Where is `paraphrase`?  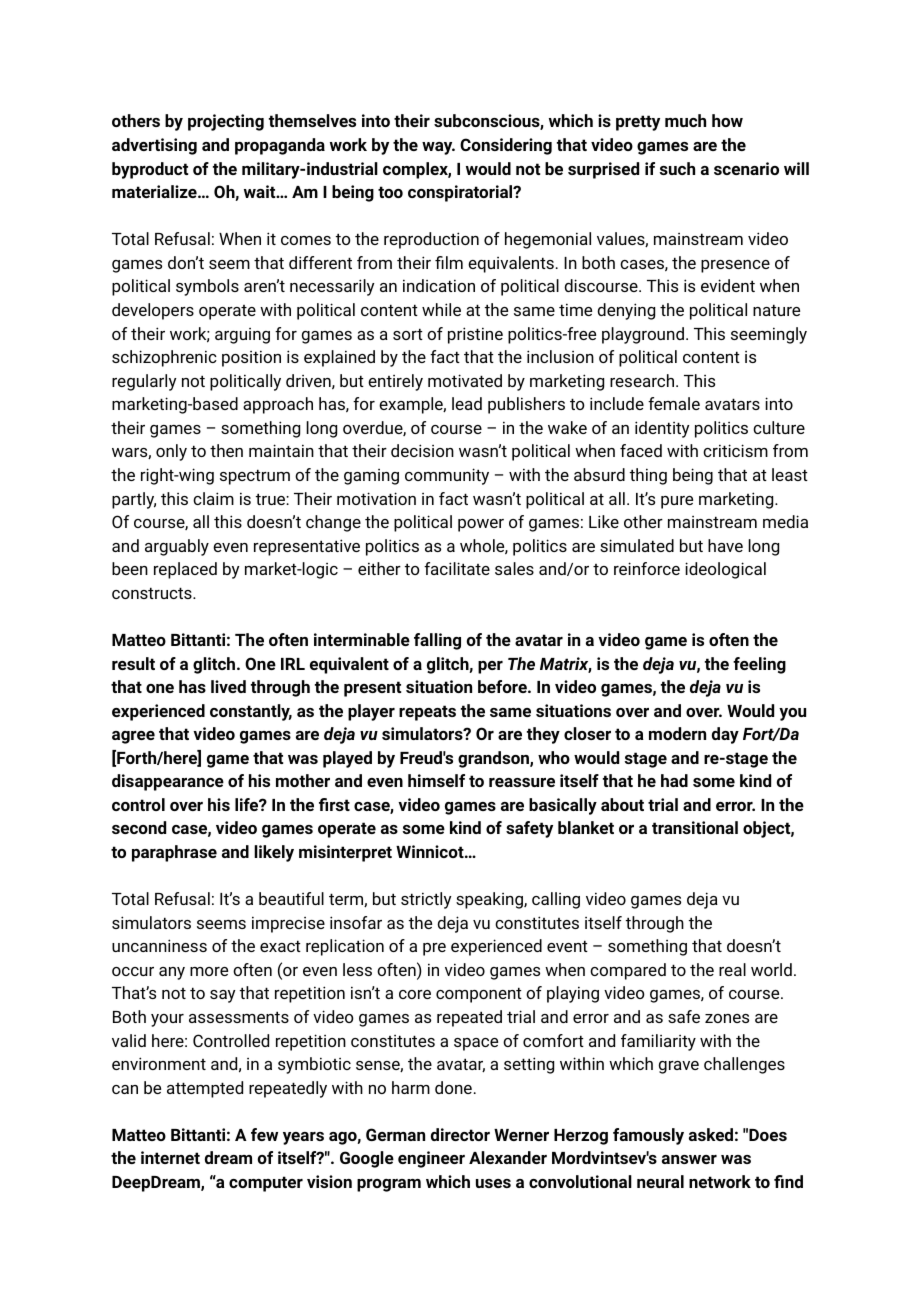 paraphrase is located at coordinates (174, 853).
